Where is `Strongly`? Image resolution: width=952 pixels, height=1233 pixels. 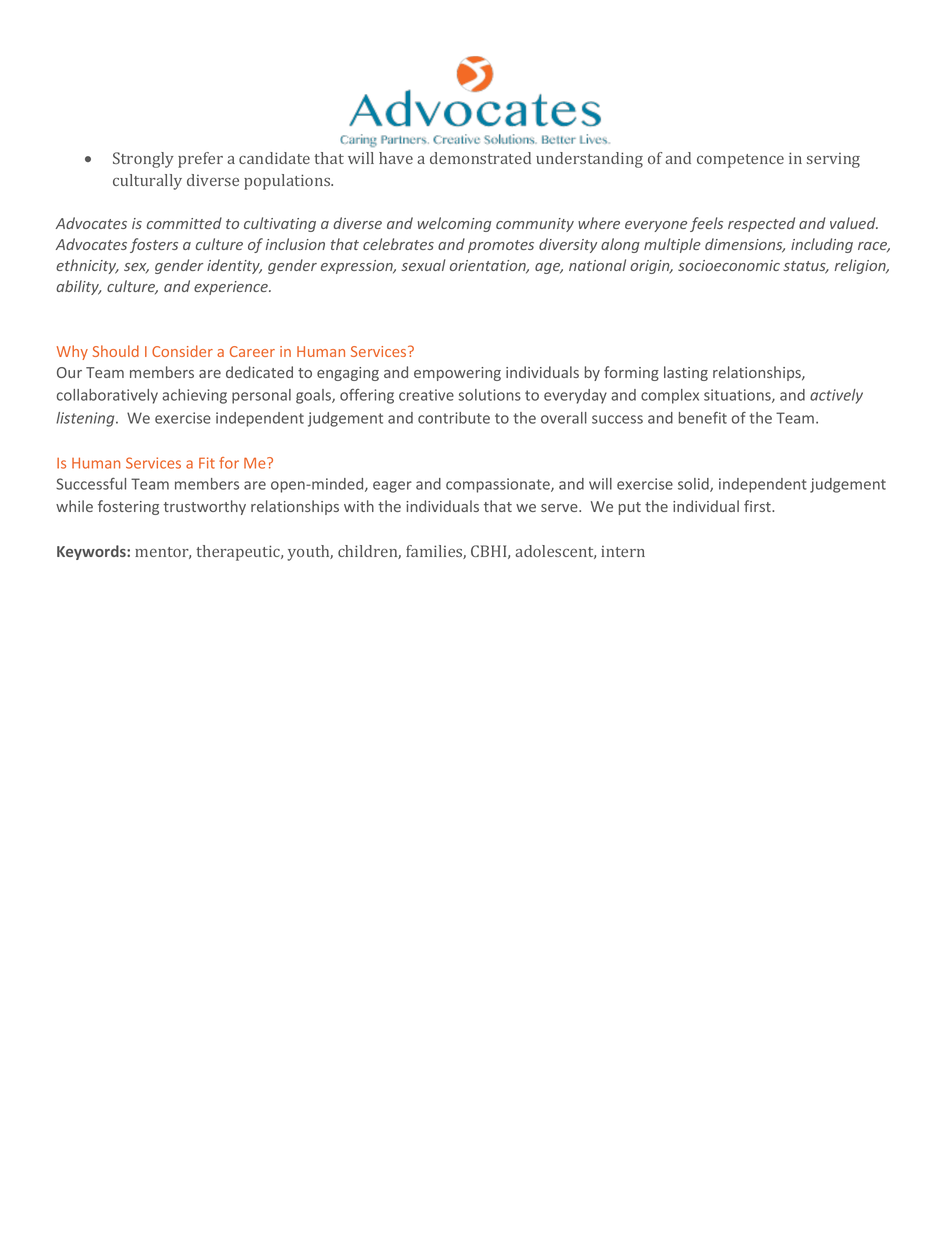 Strongly is located at coordinates (143, 160).
